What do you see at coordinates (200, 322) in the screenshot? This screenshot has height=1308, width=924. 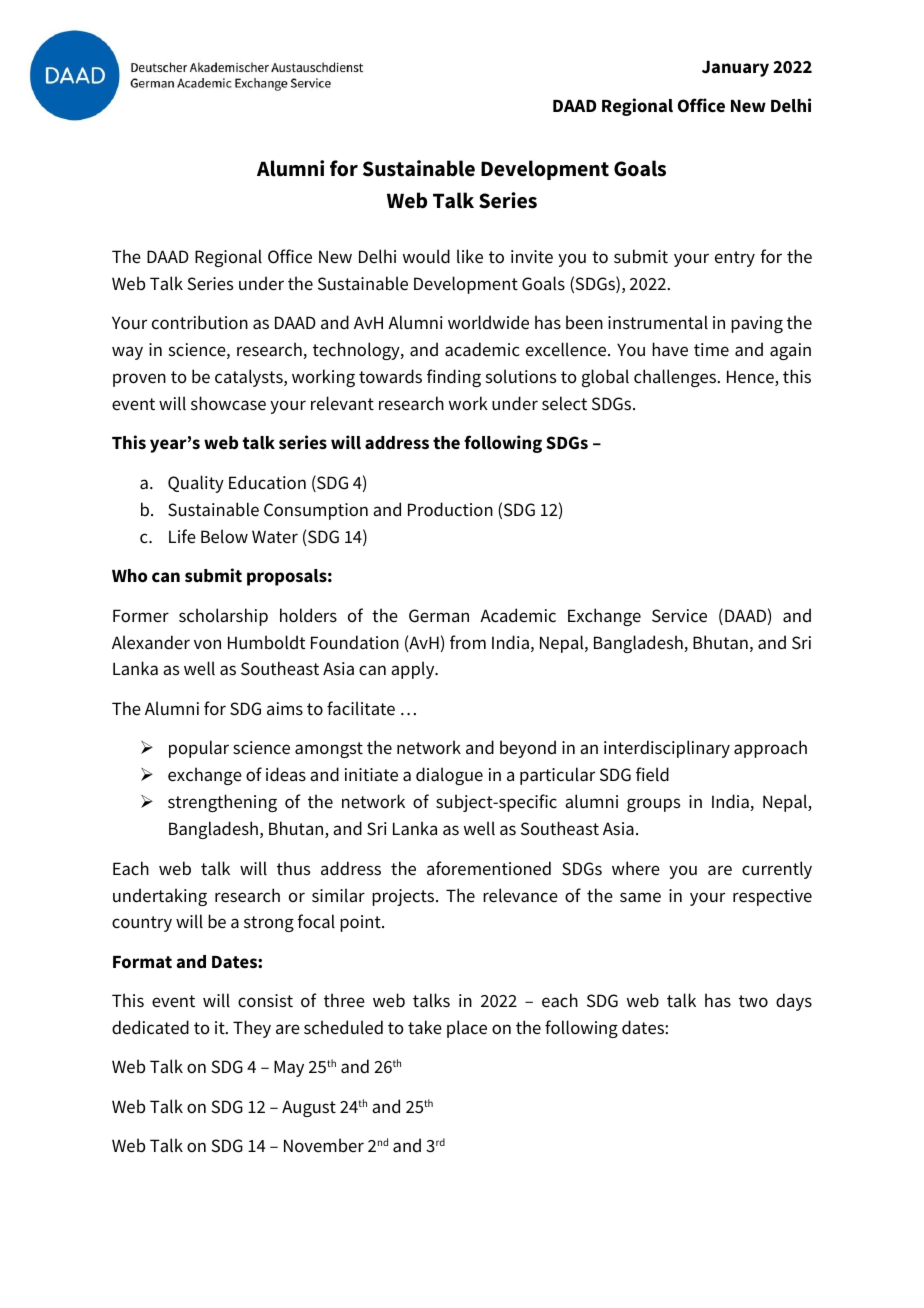 I see `contribution` at bounding box center [200, 322].
